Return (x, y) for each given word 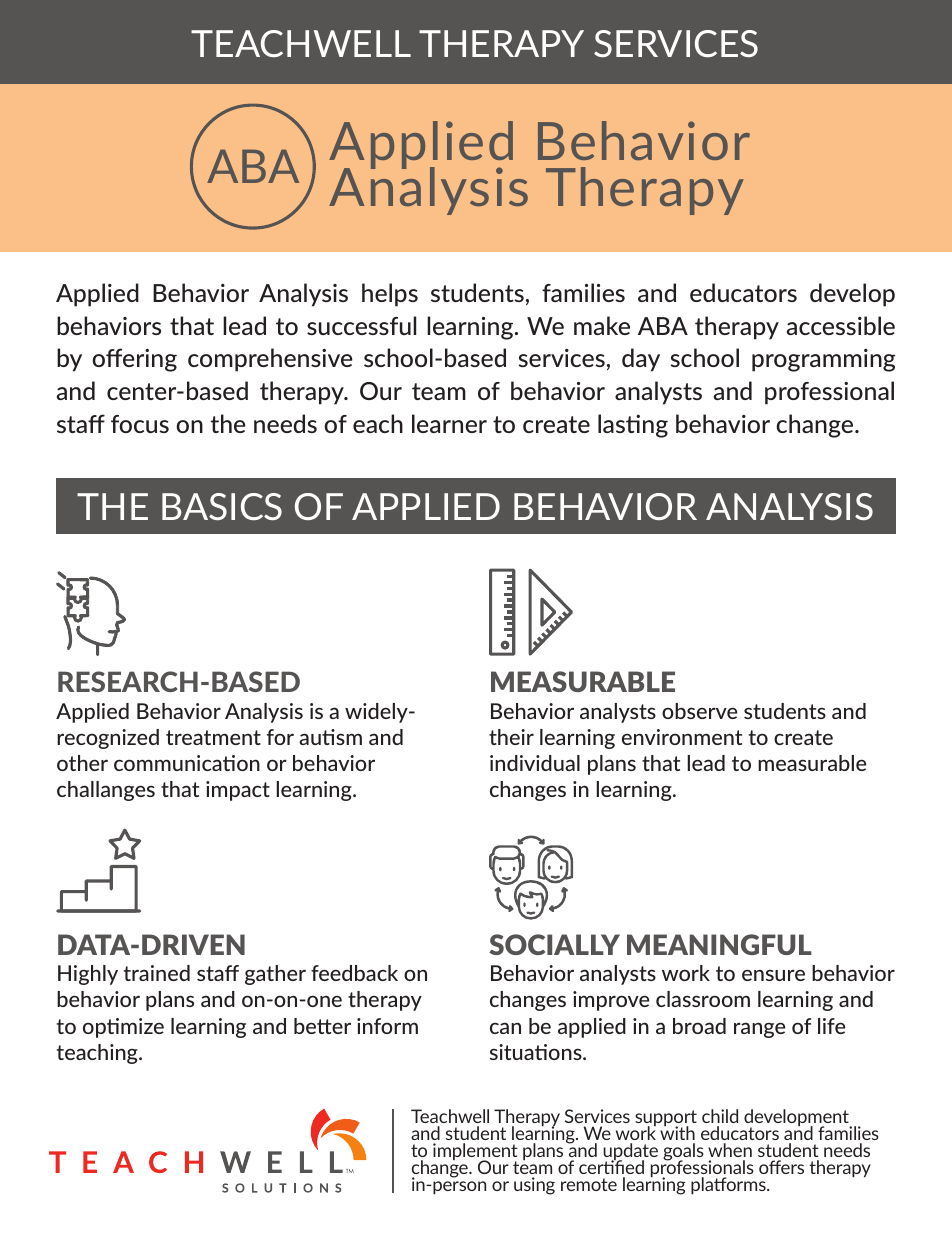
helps (390, 295)
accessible (841, 325)
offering (134, 360)
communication (187, 763)
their (511, 737)
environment (682, 737)
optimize (123, 1028)
